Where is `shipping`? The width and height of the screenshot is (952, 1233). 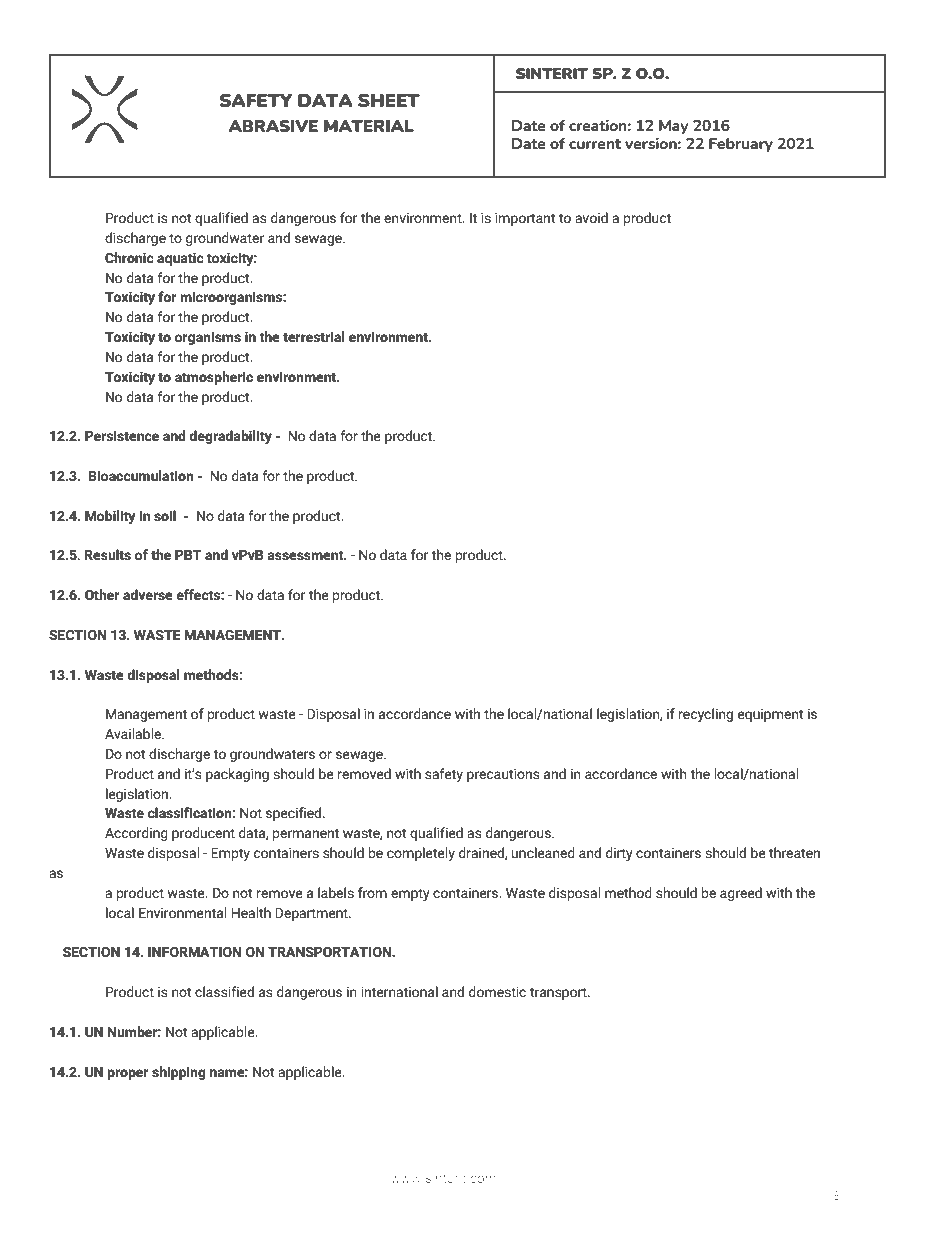 shipping is located at coordinates (179, 1073).
